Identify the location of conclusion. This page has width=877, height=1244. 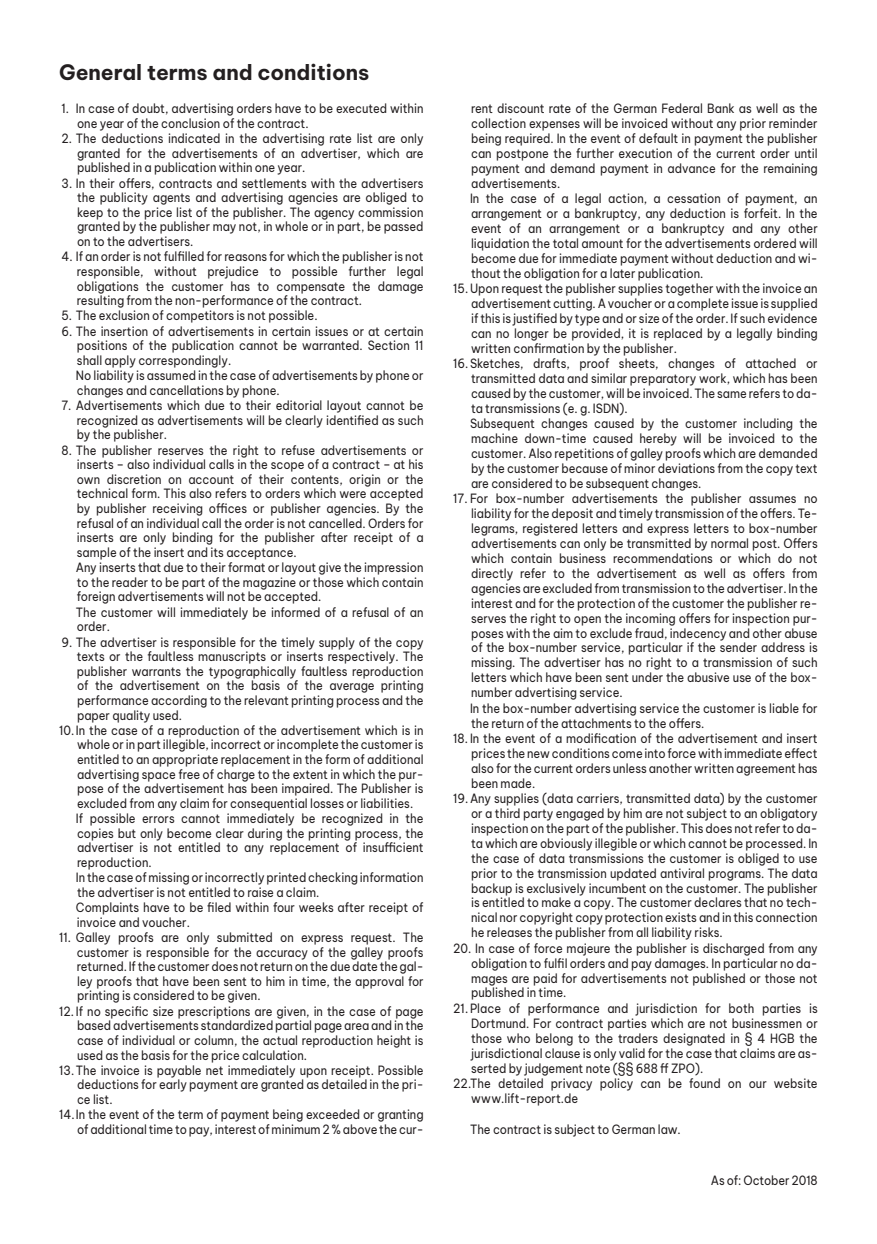
(190, 123).
